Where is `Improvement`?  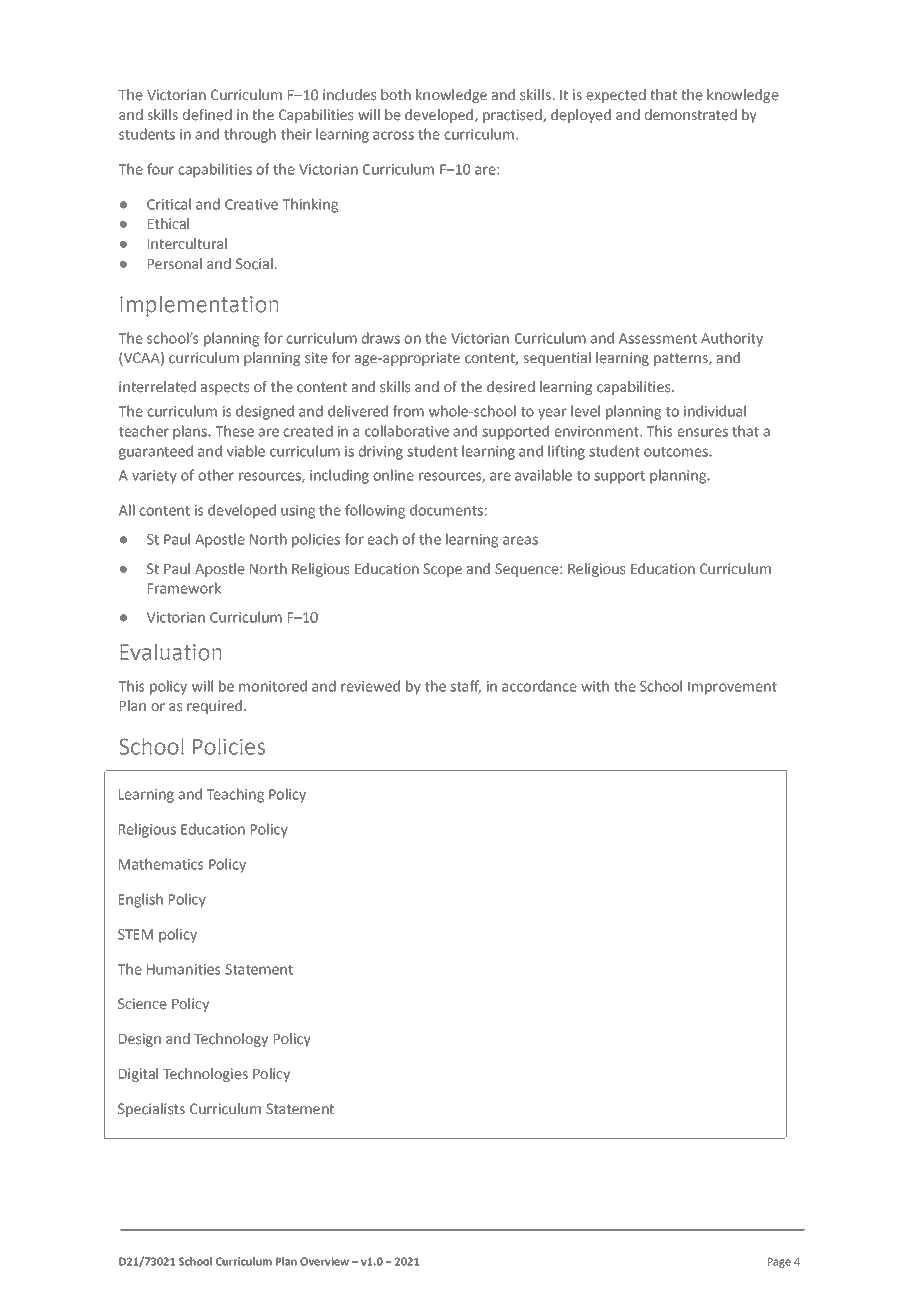 Improvement is located at coordinates (732, 688).
